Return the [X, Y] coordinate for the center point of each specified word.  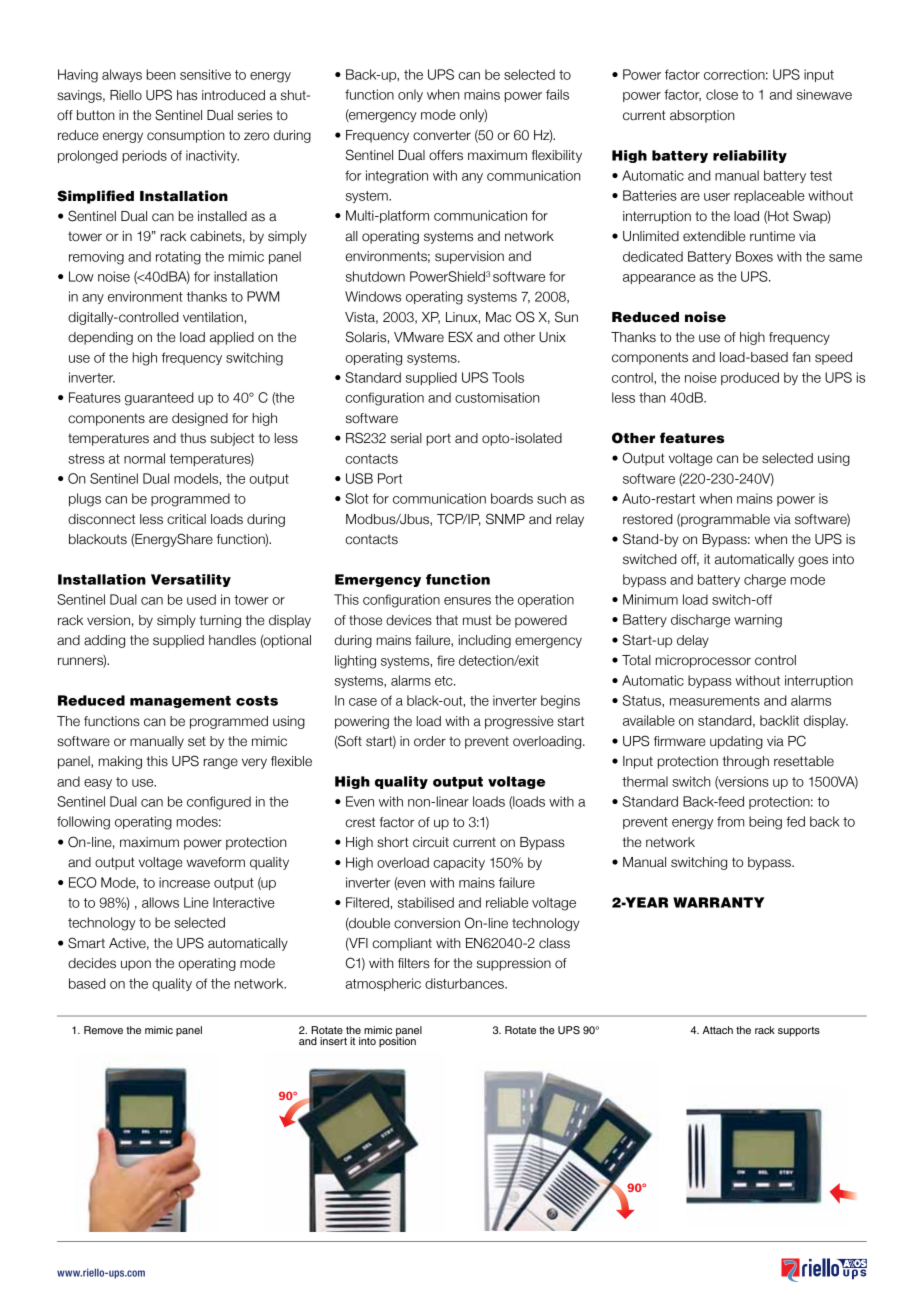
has [187, 95]
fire [446, 660]
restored [648, 519]
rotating [178, 258]
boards [512, 498]
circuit [431, 842]
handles [232, 640]
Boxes [754, 256]
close [722, 94]
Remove [103, 1030]
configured [219, 803]
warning [758, 621]
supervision [469, 257]
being [765, 823]
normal [144, 458]
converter [442, 135]
